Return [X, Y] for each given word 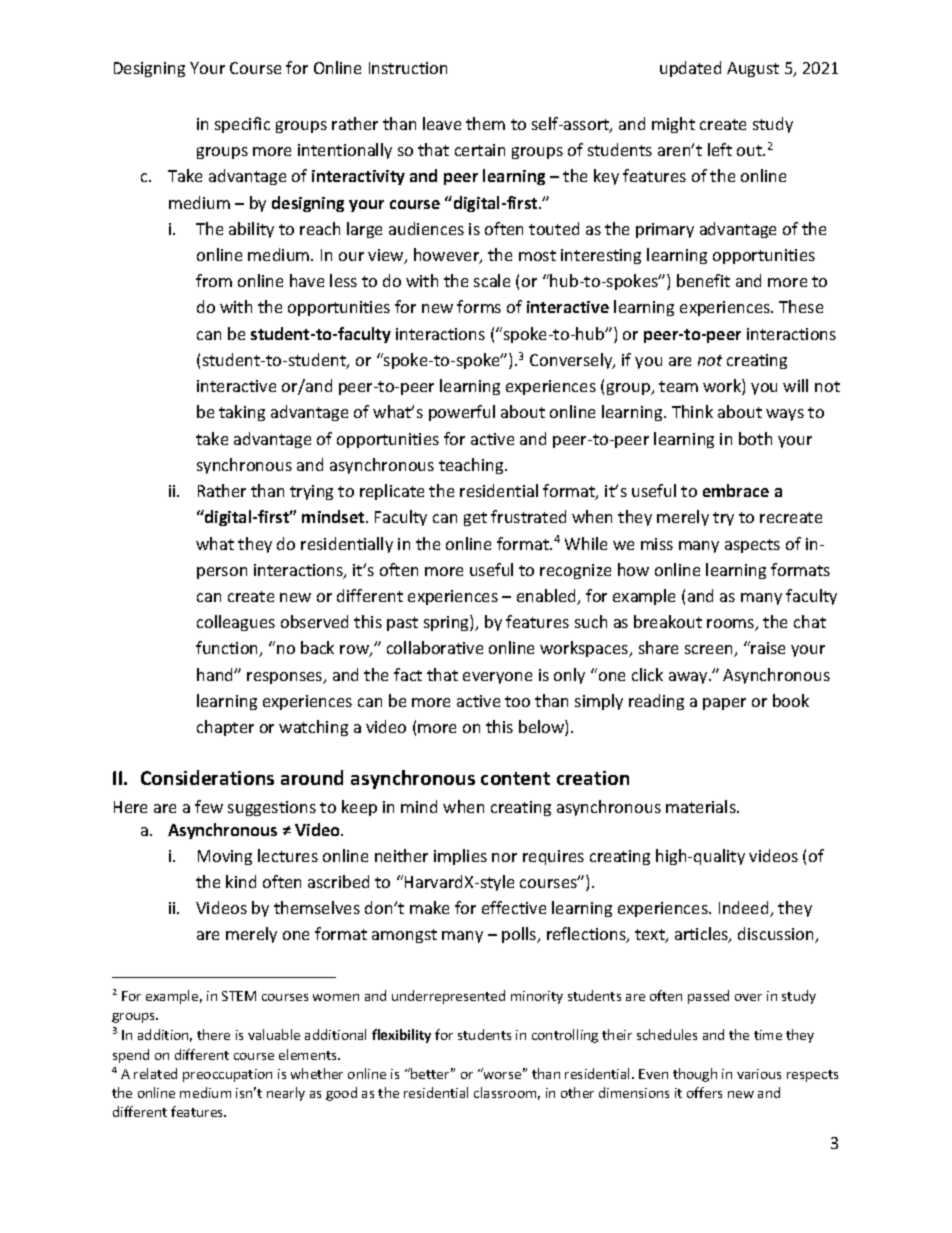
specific [242, 125]
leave [442, 123]
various [759, 1074]
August [753, 69]
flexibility [401, 1036]
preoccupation [227, 1075]
